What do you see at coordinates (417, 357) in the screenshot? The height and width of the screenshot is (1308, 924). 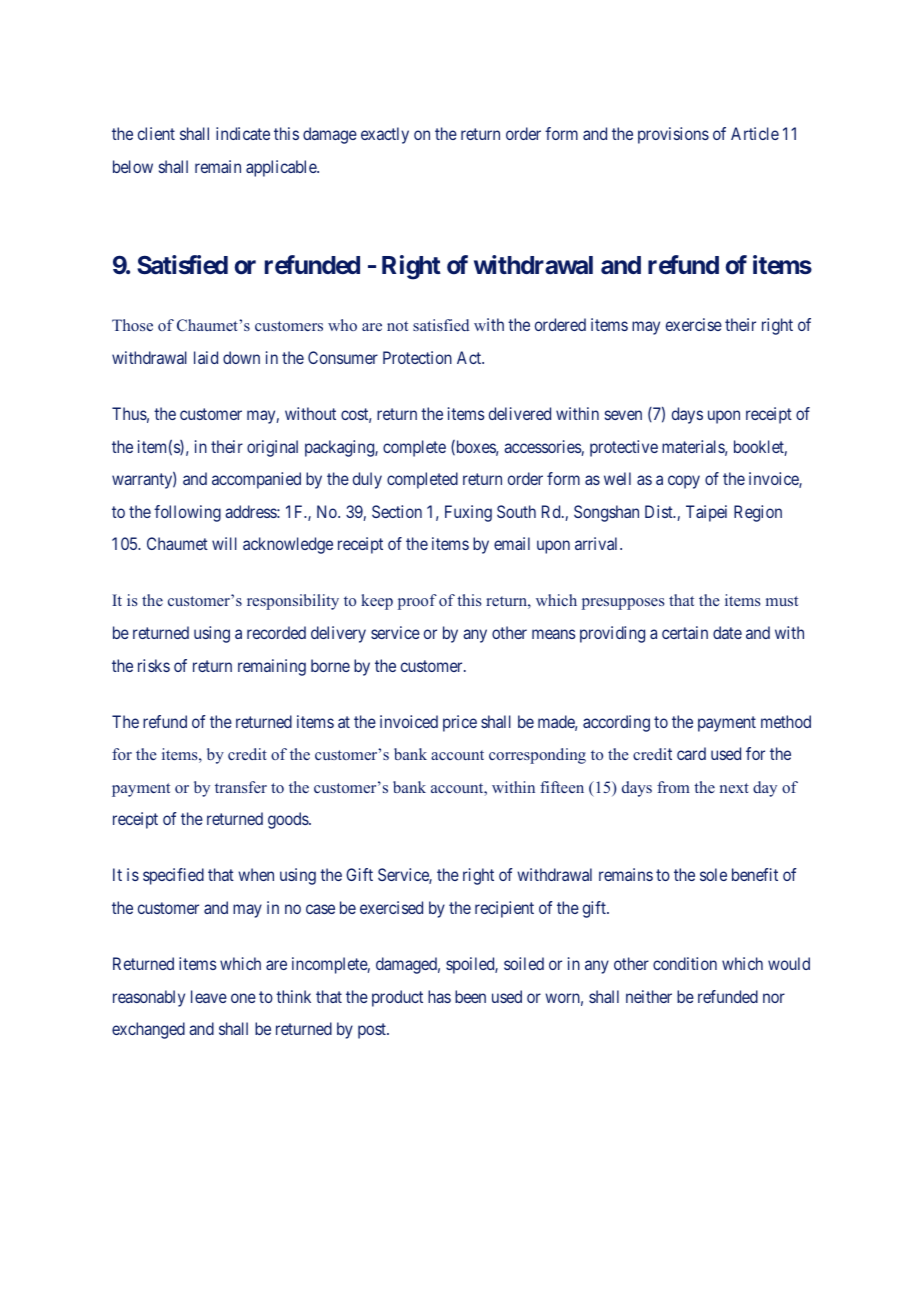 I see `Protection` at bounding box center [417, 357].
